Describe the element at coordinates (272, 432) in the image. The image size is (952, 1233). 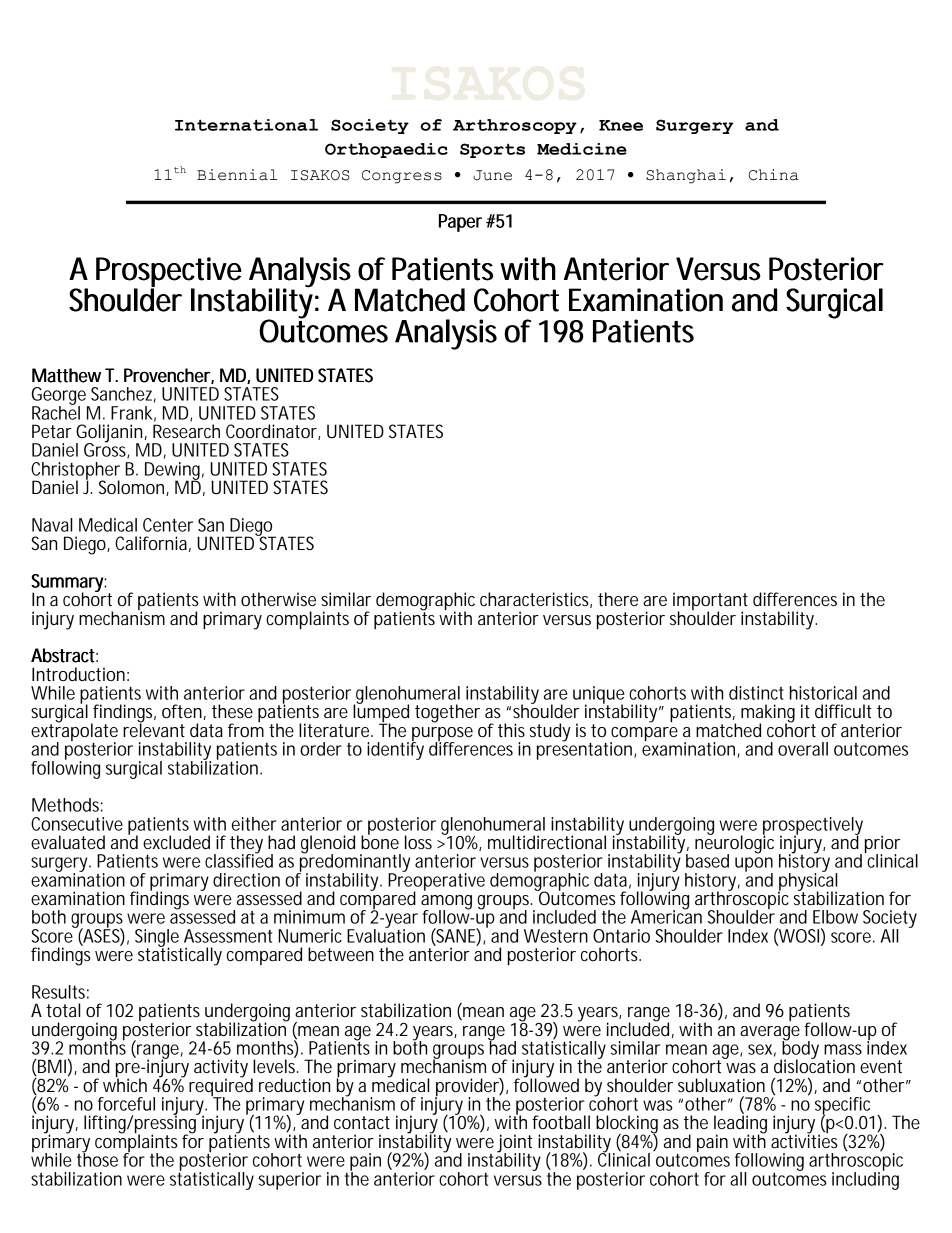
I see `Coordinator` at that location.
